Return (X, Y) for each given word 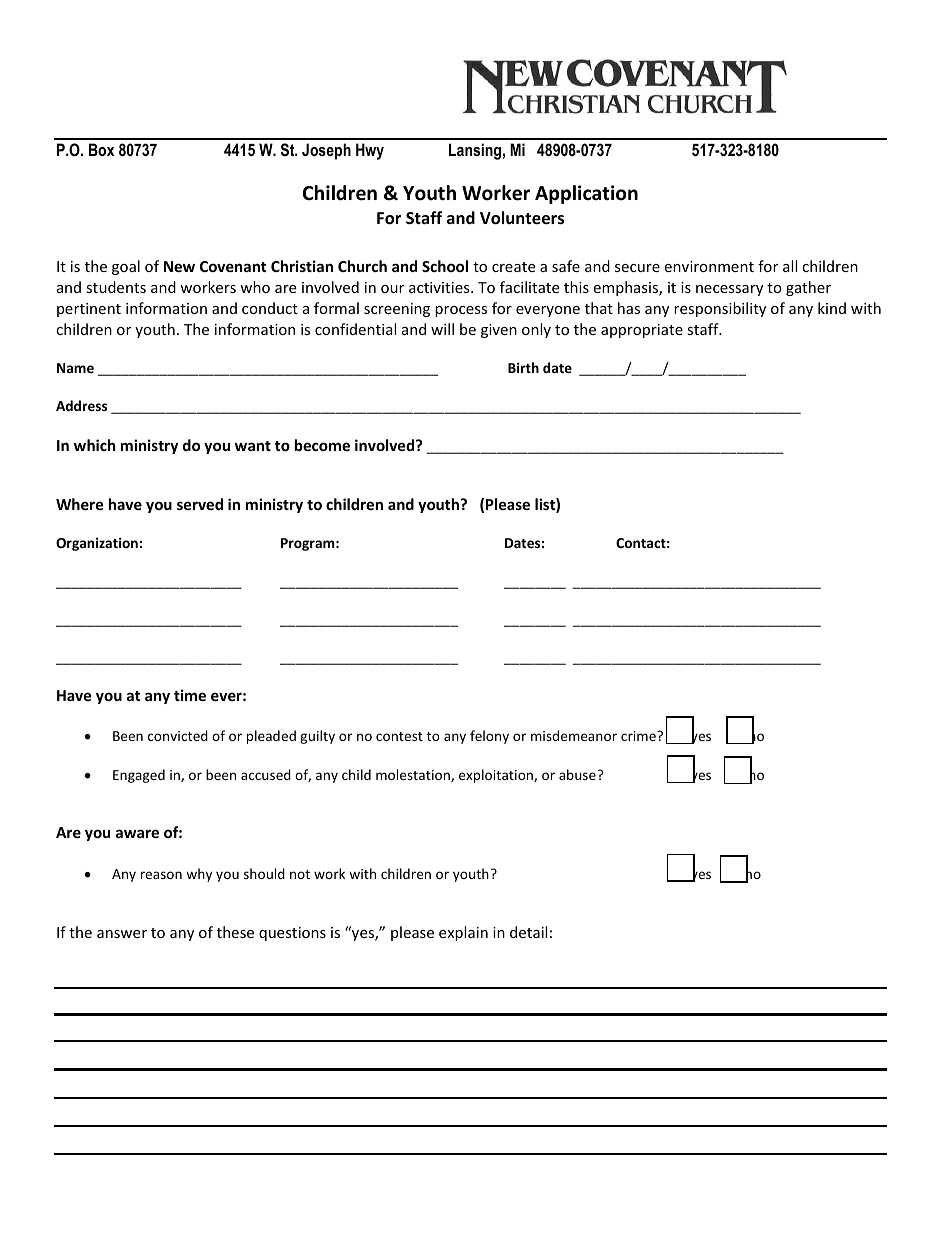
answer (122, 934)
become (322, 445)
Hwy (370, 151)
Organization (97, 544)
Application (586, 194)
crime (639, 736)
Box (101, 149)
